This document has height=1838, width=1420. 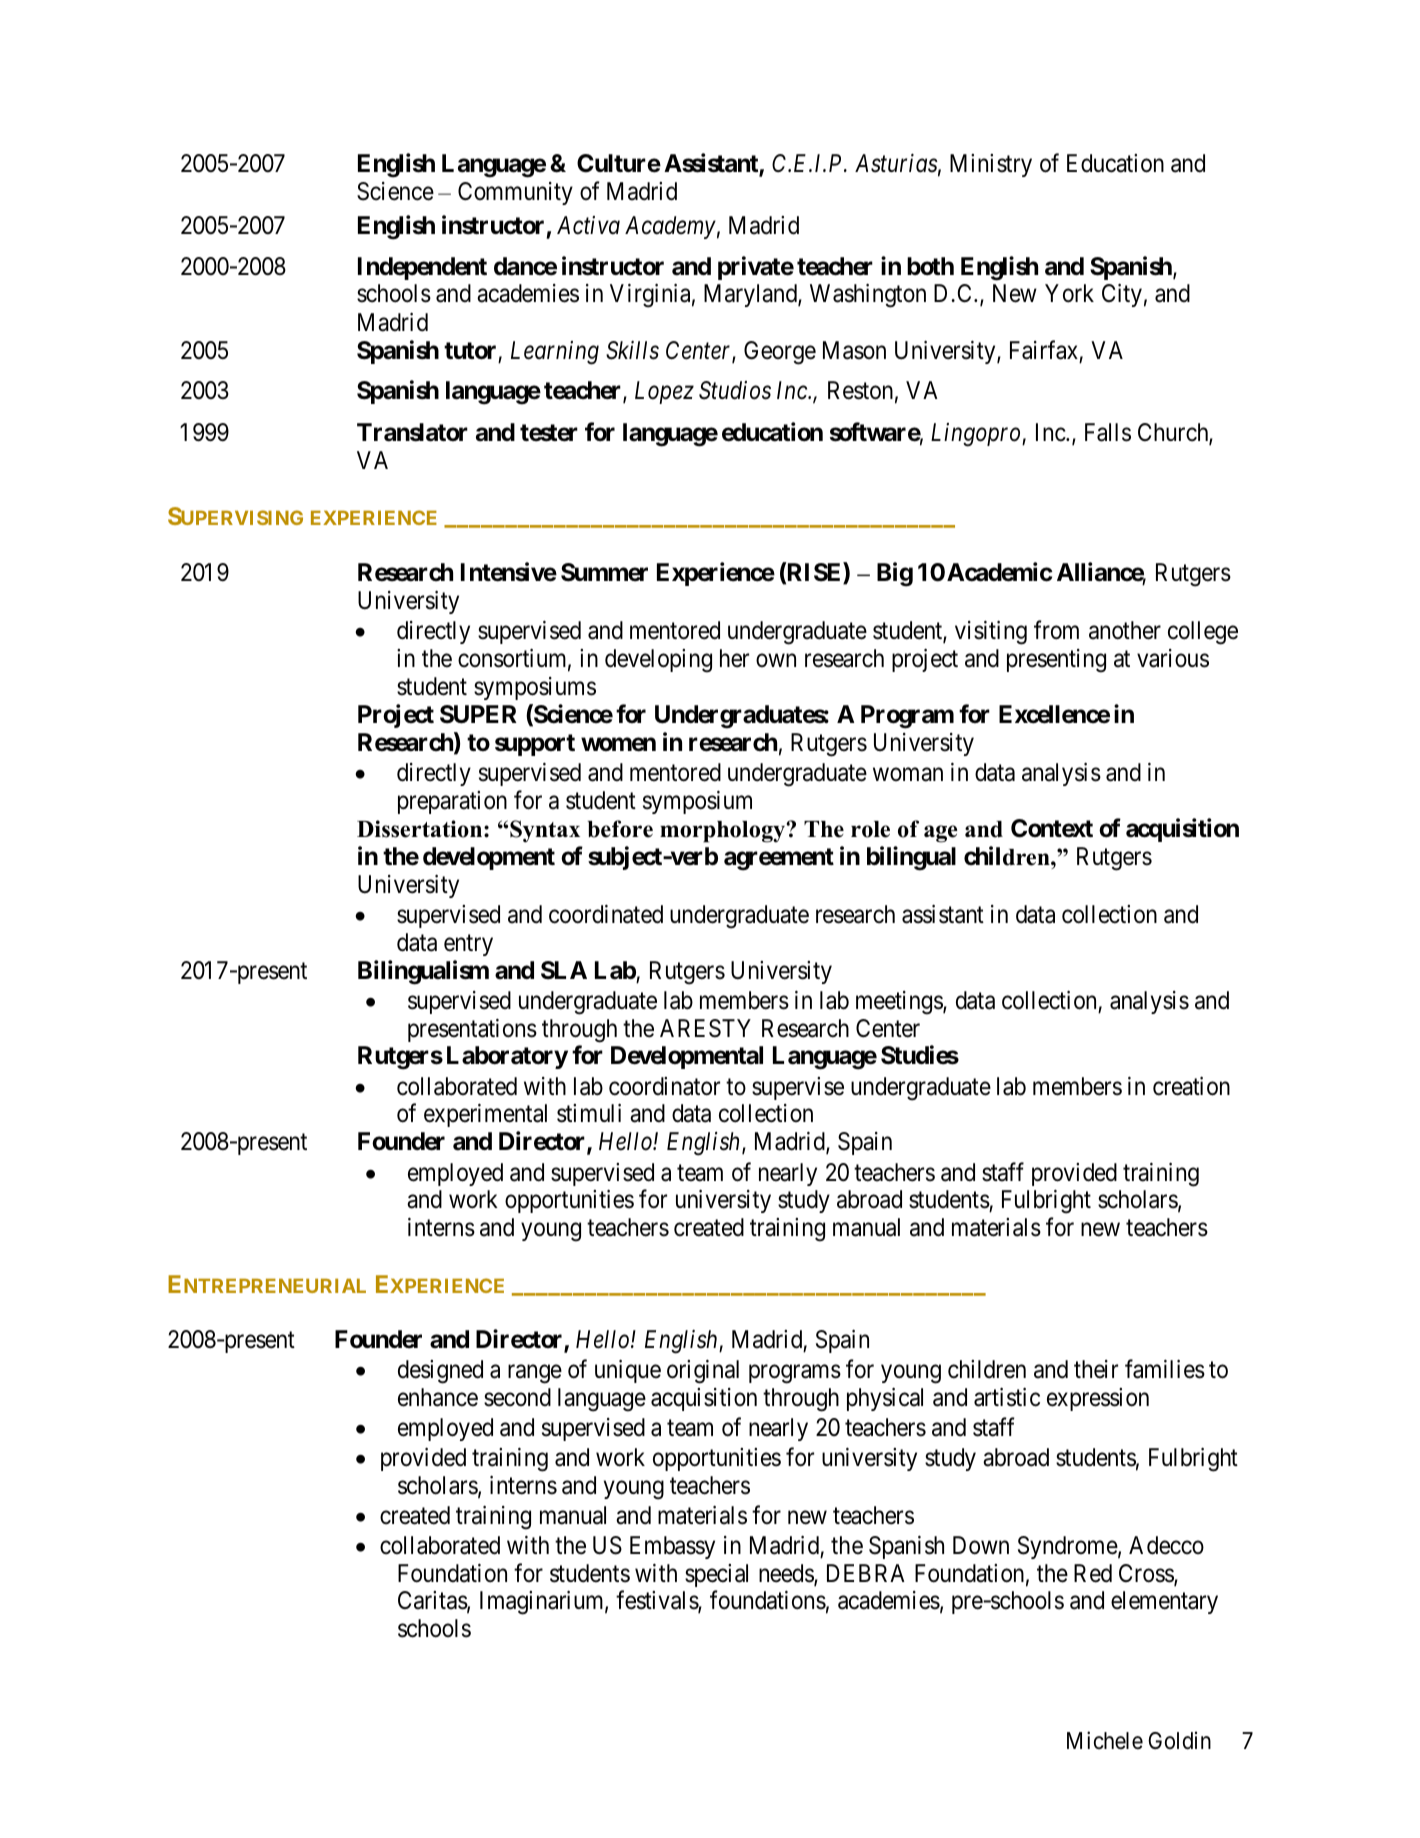 What do you see at coordinates (787, 1574) in the document?
I see `needs` at bounding box center [787, 1574].
